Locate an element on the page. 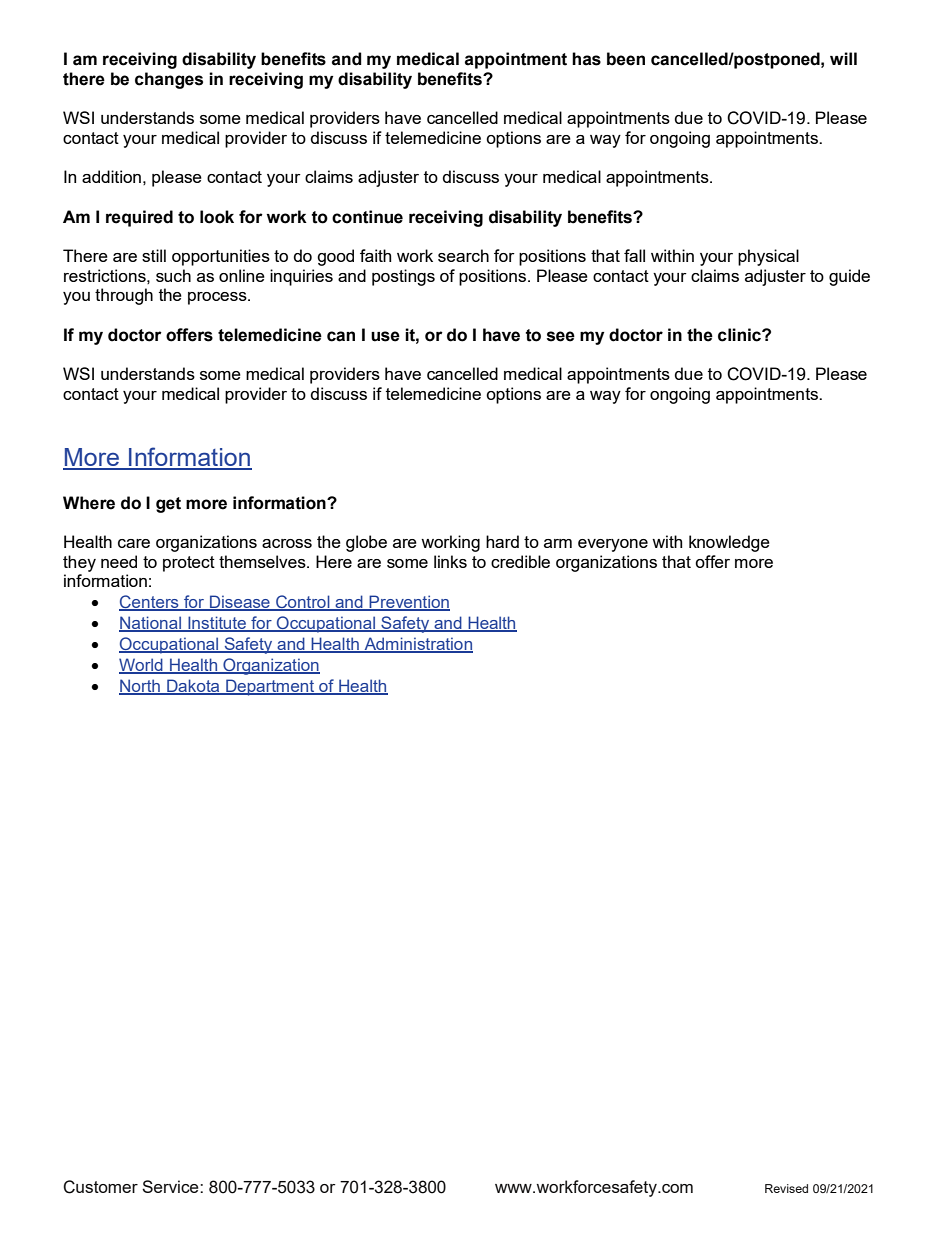  everyone is located at coordinates (613, 545).
